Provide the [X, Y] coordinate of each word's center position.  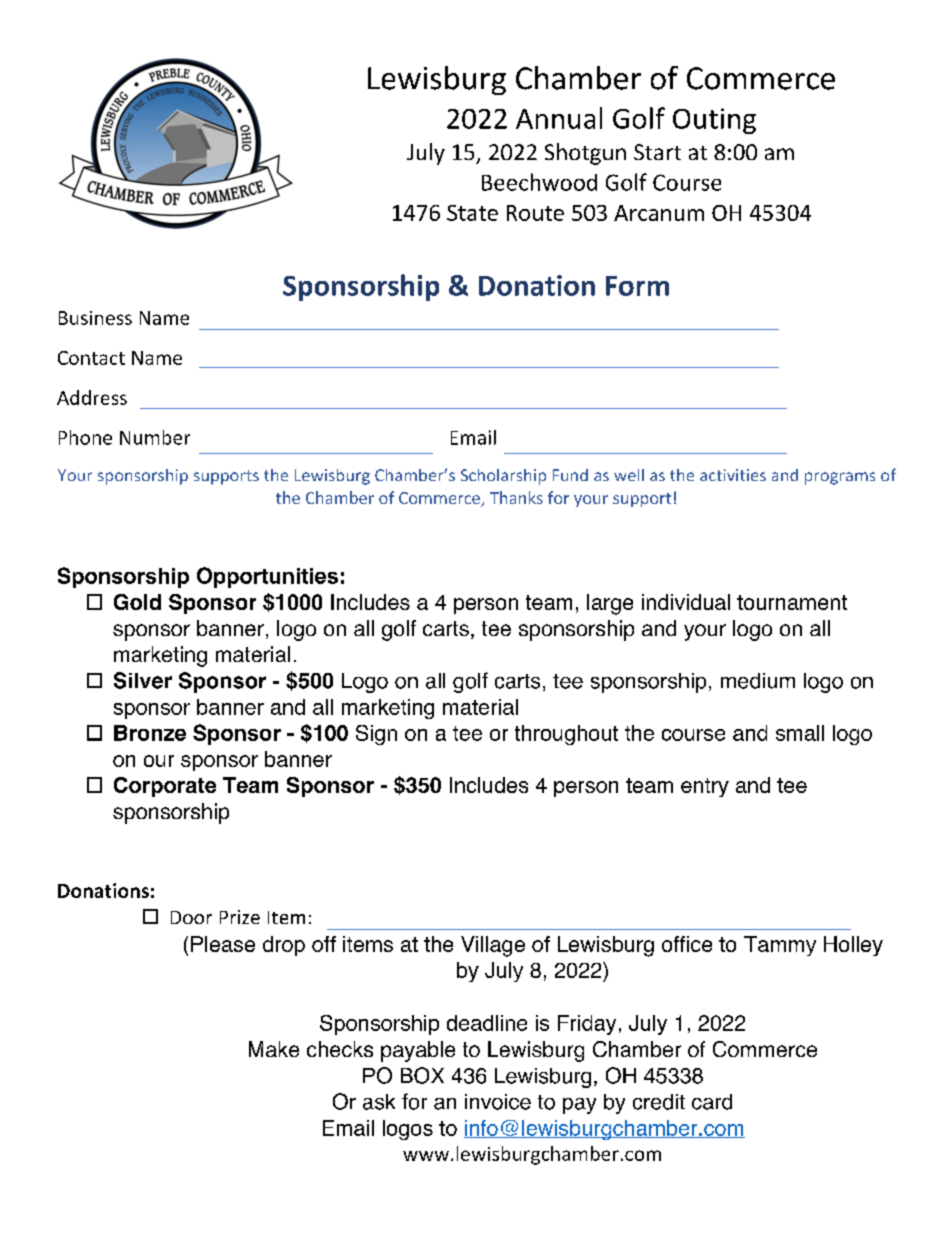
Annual [559, 118]
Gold [137, 602]
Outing [714, 121]
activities [733, 475]
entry [705, 787]
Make [274, 1049]
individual [686, 602]
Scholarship [503, 477]
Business [95, 318]
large [610, 604]
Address [92, 397]
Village [493, 946]
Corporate [165, 787]
